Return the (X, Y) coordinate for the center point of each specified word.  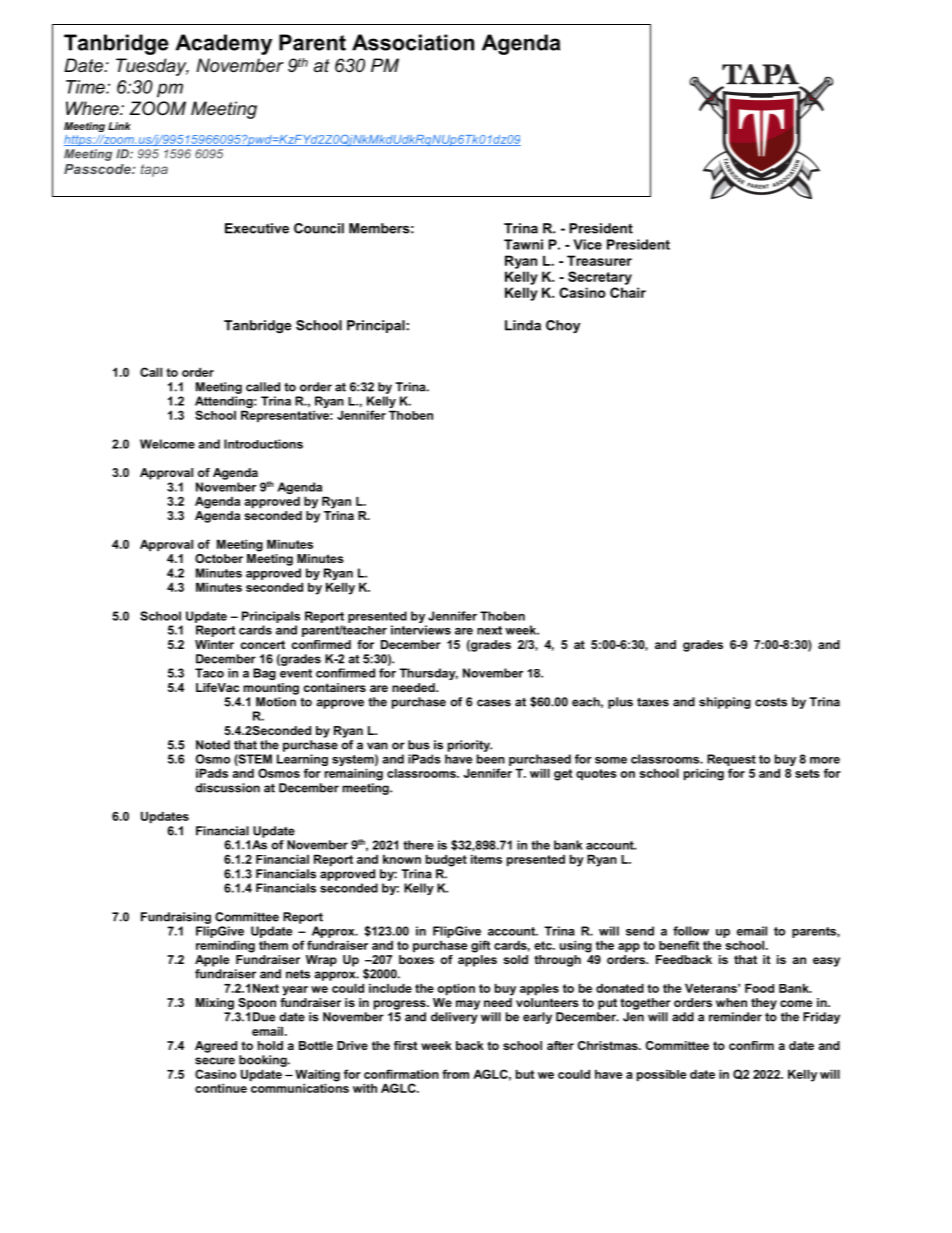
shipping (725, 703)
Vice (587, 244)
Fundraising (176, 918)
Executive (257, 228)
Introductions (263, 444)
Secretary (600, 278)
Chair (628, 292)
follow (691, 931)
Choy (563, 326)
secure (215, 1061)
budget (446, 860)
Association (413, 42)
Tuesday (152, 67)
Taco (209, 673)
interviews (421, 630)
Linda (523, 325)
